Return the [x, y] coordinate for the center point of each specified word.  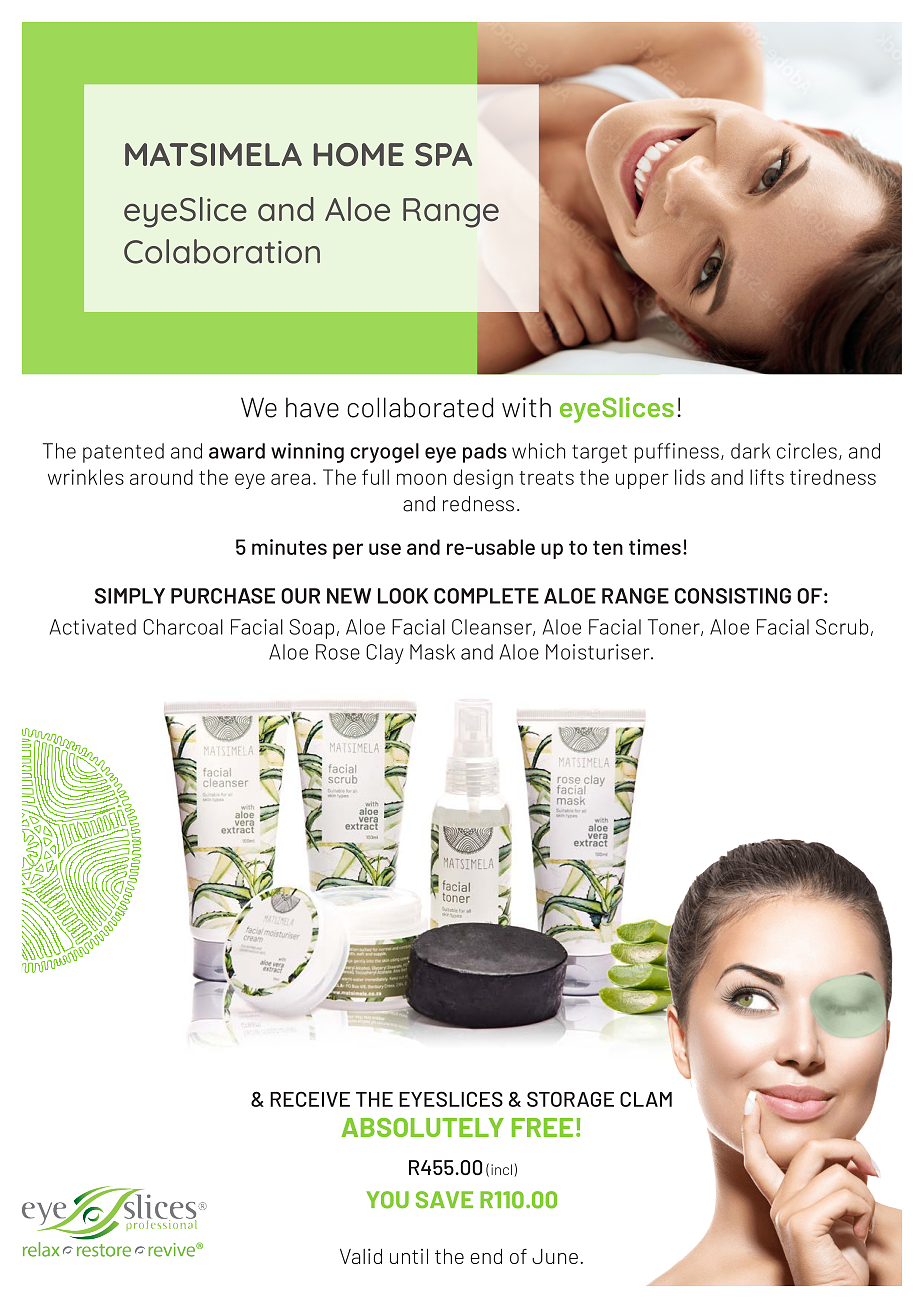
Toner [675, 627]
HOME [359, 155]
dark [750, 451]
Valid [361, 1256]
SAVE [444, 1200]
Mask [432, 652]
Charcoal [183, 627]
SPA [443, 155]
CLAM [646, 1099]
